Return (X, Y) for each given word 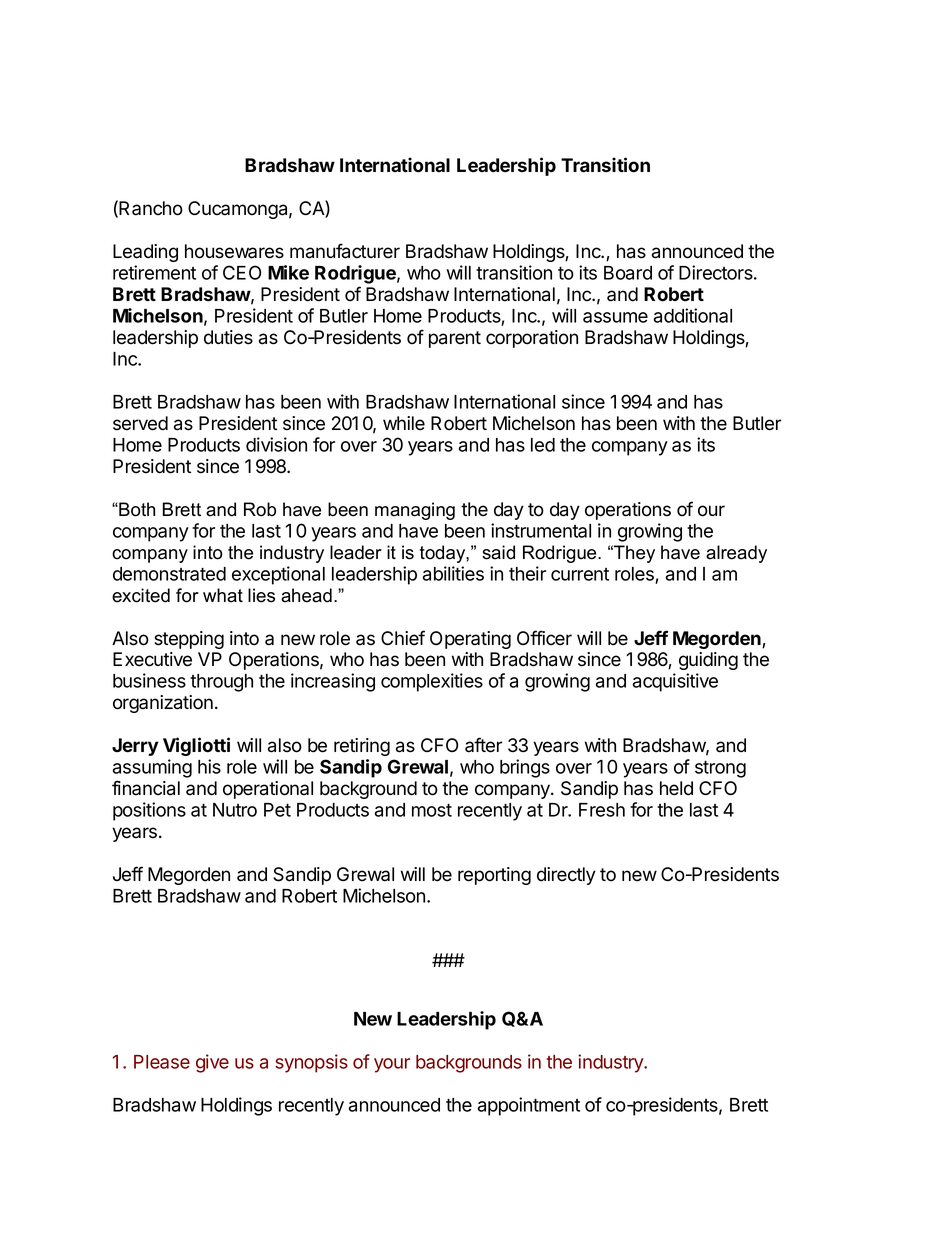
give (212, 1063)
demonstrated (169, 574)
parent (455, 339)
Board (628, 273)
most (432, 810)
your (392, 1065)
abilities (453, 573)
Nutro (235, 810)
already (736, 554)
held (676, 788)
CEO (242, 272)
